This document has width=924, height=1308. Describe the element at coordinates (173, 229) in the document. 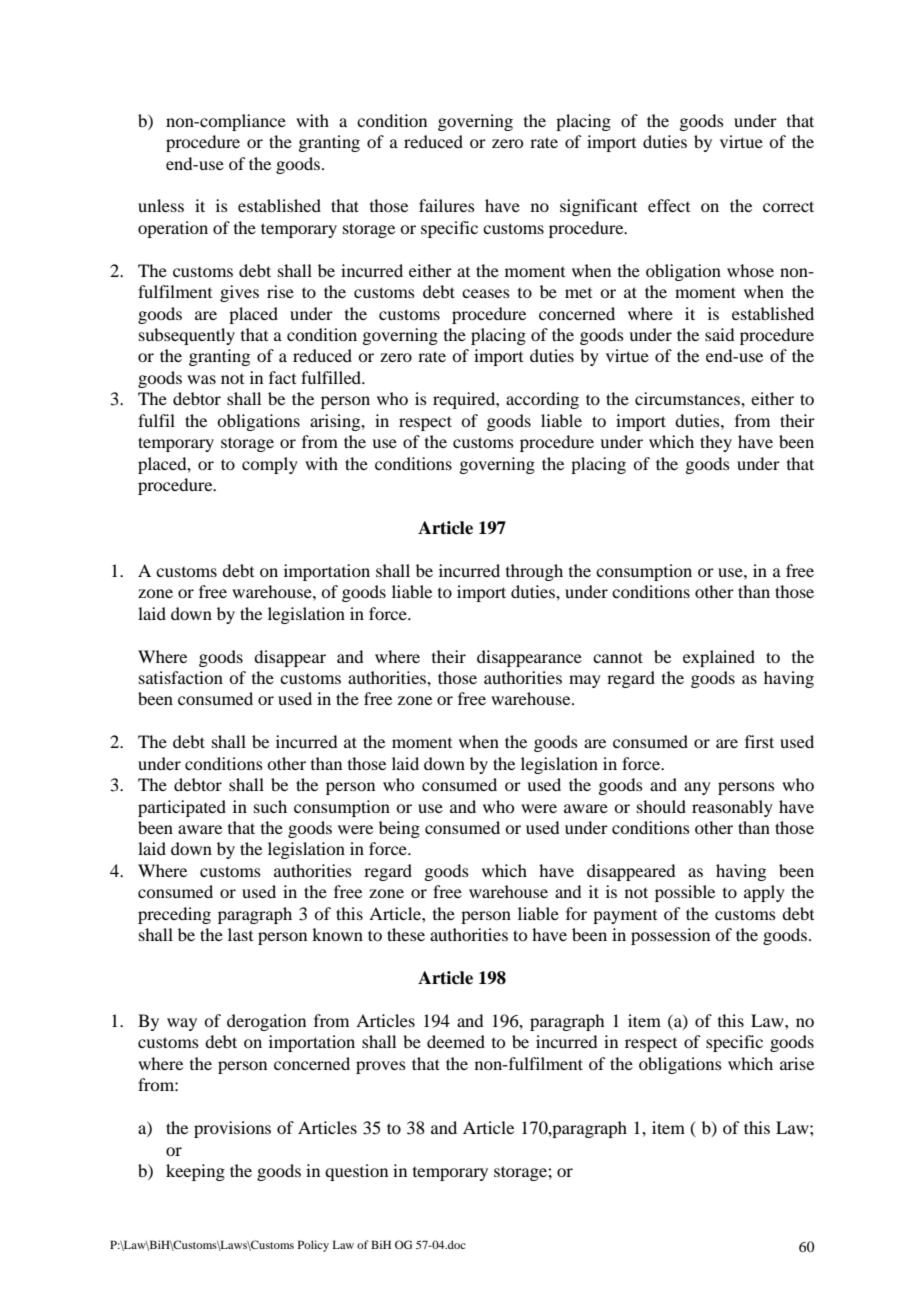

I see `operation` at that location.
